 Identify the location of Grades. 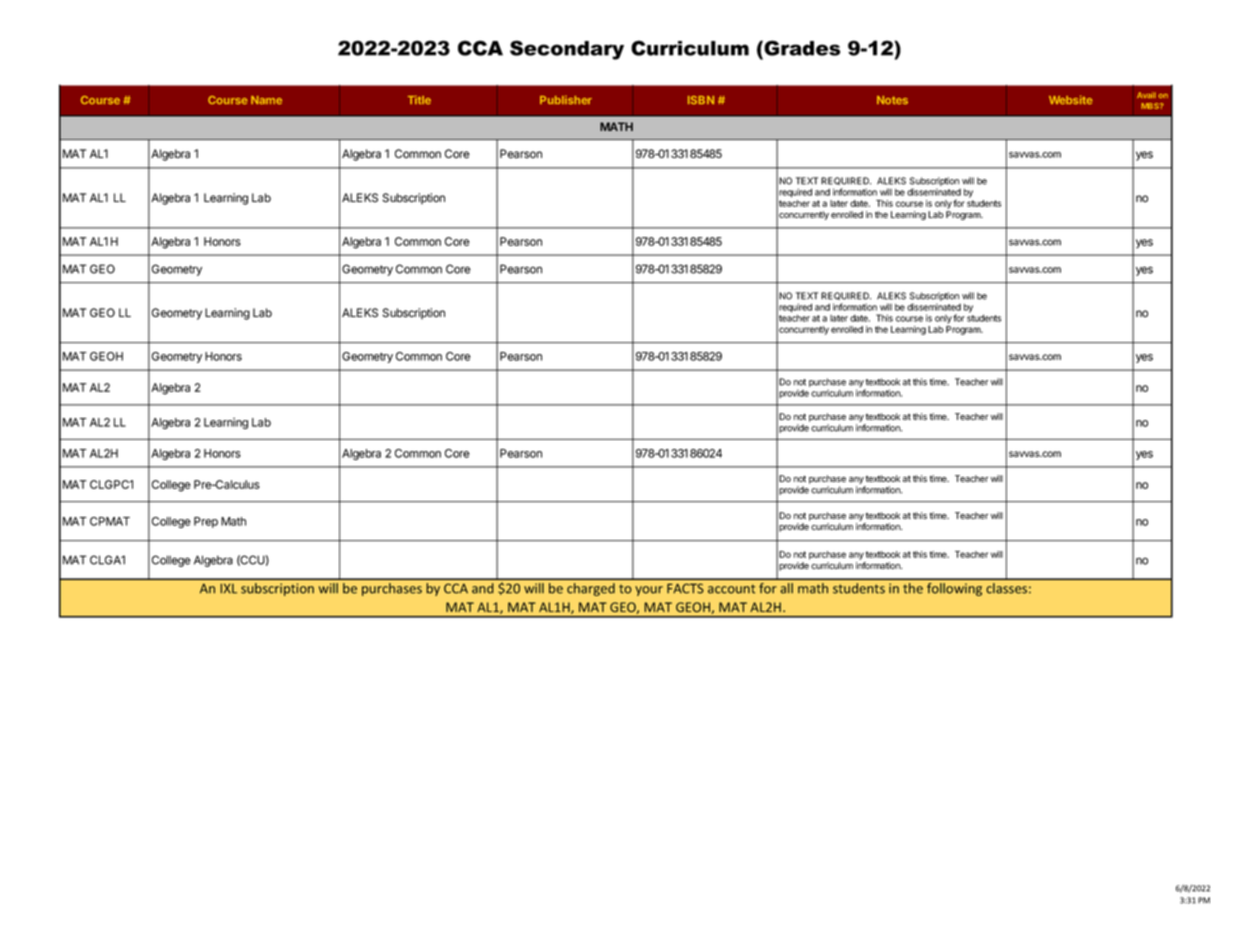
(801, 48).
